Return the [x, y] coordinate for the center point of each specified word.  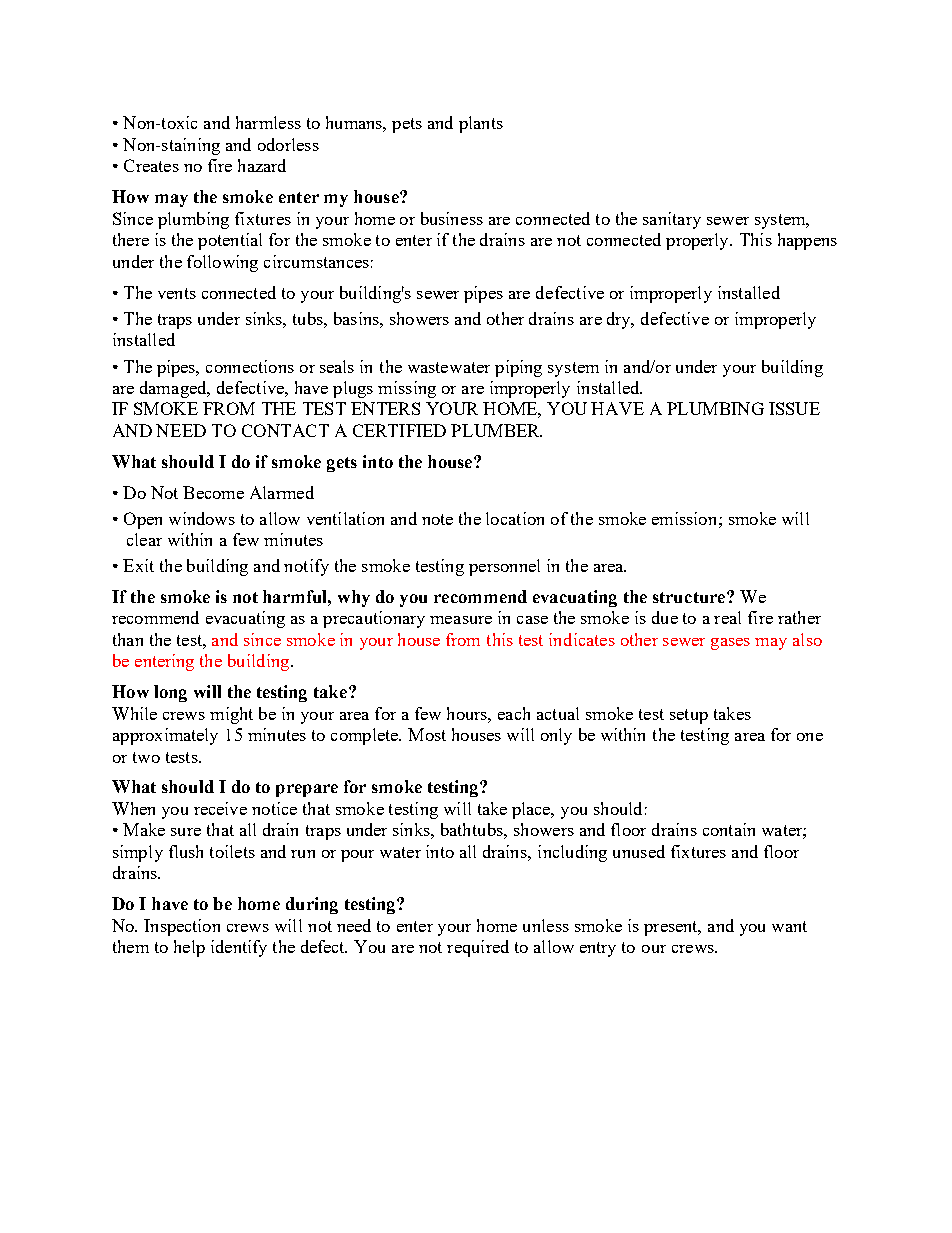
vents [177, 293]
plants [481, 124]
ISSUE [794, 408]
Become [213, 492]
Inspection [182, 927]
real [727, 617]
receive [220, 808]
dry [620, 320]
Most [427, 734]
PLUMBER [496, 430]
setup [689, 716]
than [128, 639]
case [532, 620]
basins [357, 318]
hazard [262, 165]
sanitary [672, 220]
